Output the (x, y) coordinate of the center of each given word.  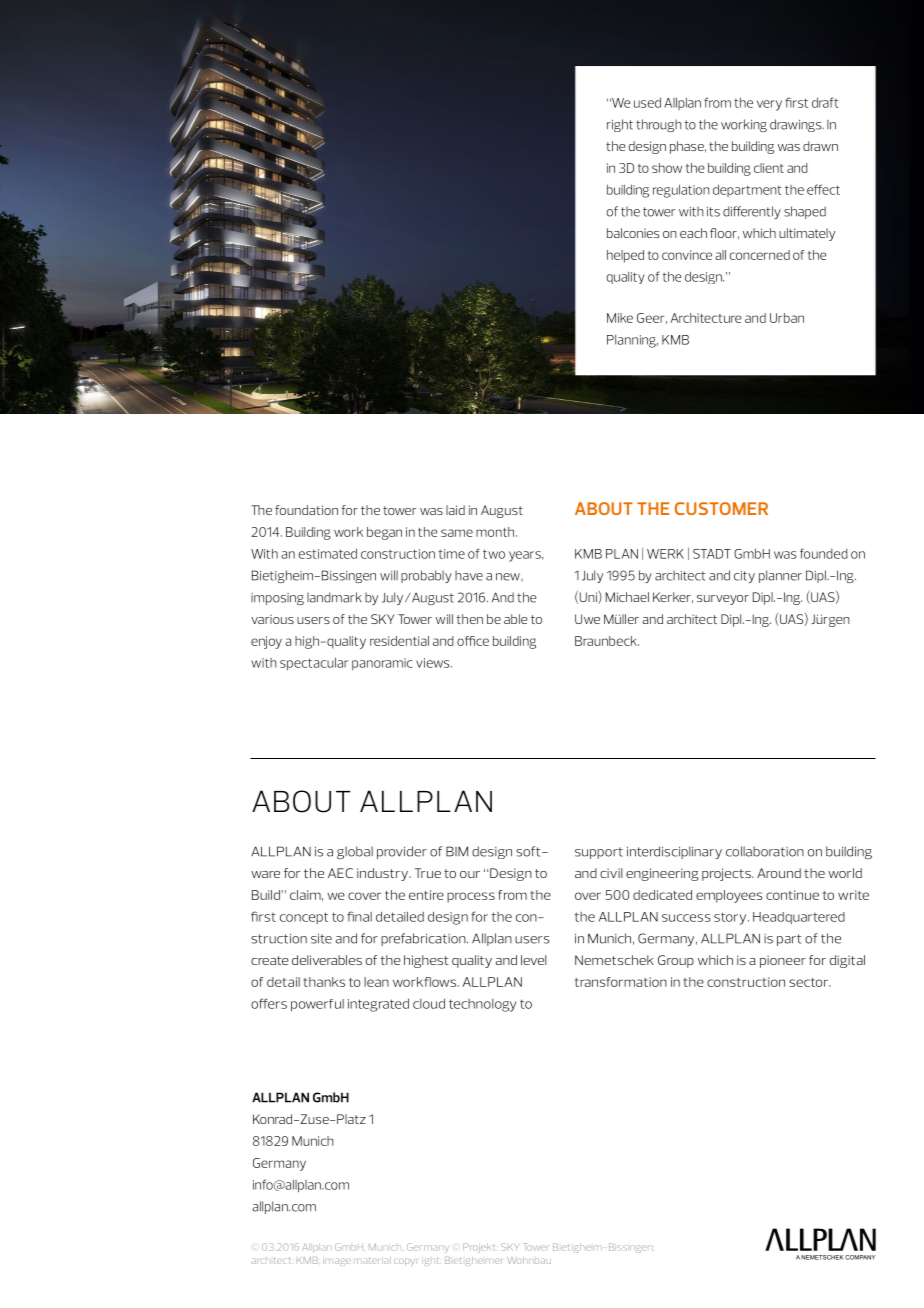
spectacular (314, 664)
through (659, 125)
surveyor (723, 600)
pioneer (783, 961)
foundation (306, 510)
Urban (787, 318)
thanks (324, 982)
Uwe (587, 619)
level (534, 960)
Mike (620, 318)
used (647, 102)
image (337, 1262)
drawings (797, 125)
